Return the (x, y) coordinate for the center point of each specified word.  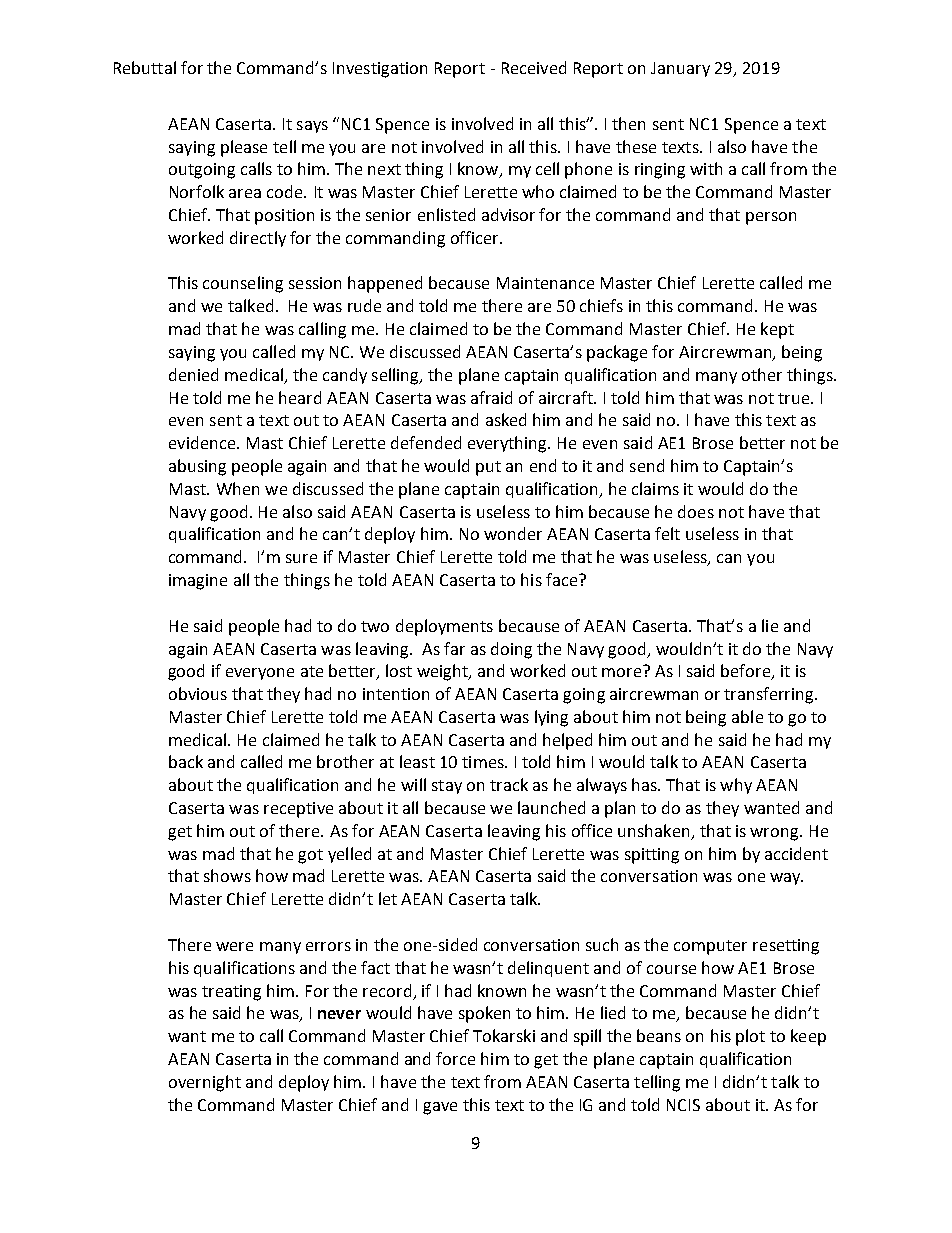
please (244, 148)
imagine (198, 582)
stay (447, 787)
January (680, 69)
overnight (205, 1083)
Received (534, 67)
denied (193, 374)
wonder (513, 533)
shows (227, 875)
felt (667, 533)
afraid (491, 397)
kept (777, 330)
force (455, 1058)
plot (750, 1037)
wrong (775, 834)
